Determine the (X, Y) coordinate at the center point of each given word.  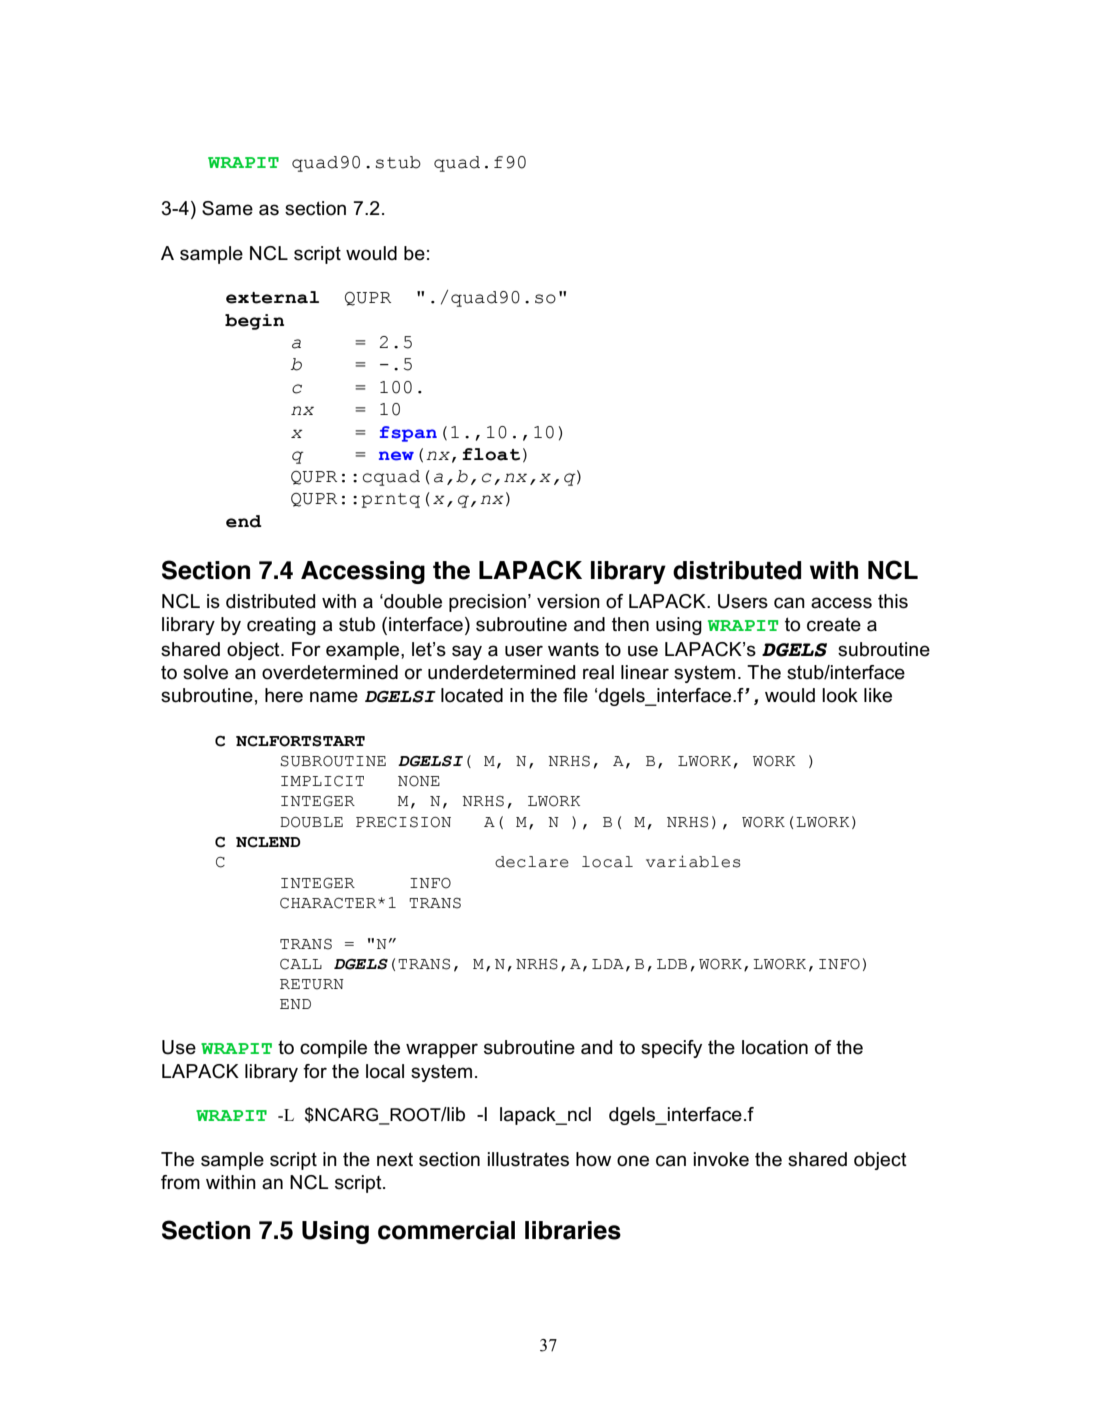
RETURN (312, 984)
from (180, 1182)
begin (254, 322)
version (568, 601)
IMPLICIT (322, 781)
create (834, 625)
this (893, 601)
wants (573, 649)
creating (281, 626)
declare (532, 862)
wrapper (442, 1050)
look (840, 695)
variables (693, 861)
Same (227, 208)
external (272, 297)
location (775, 1047)
